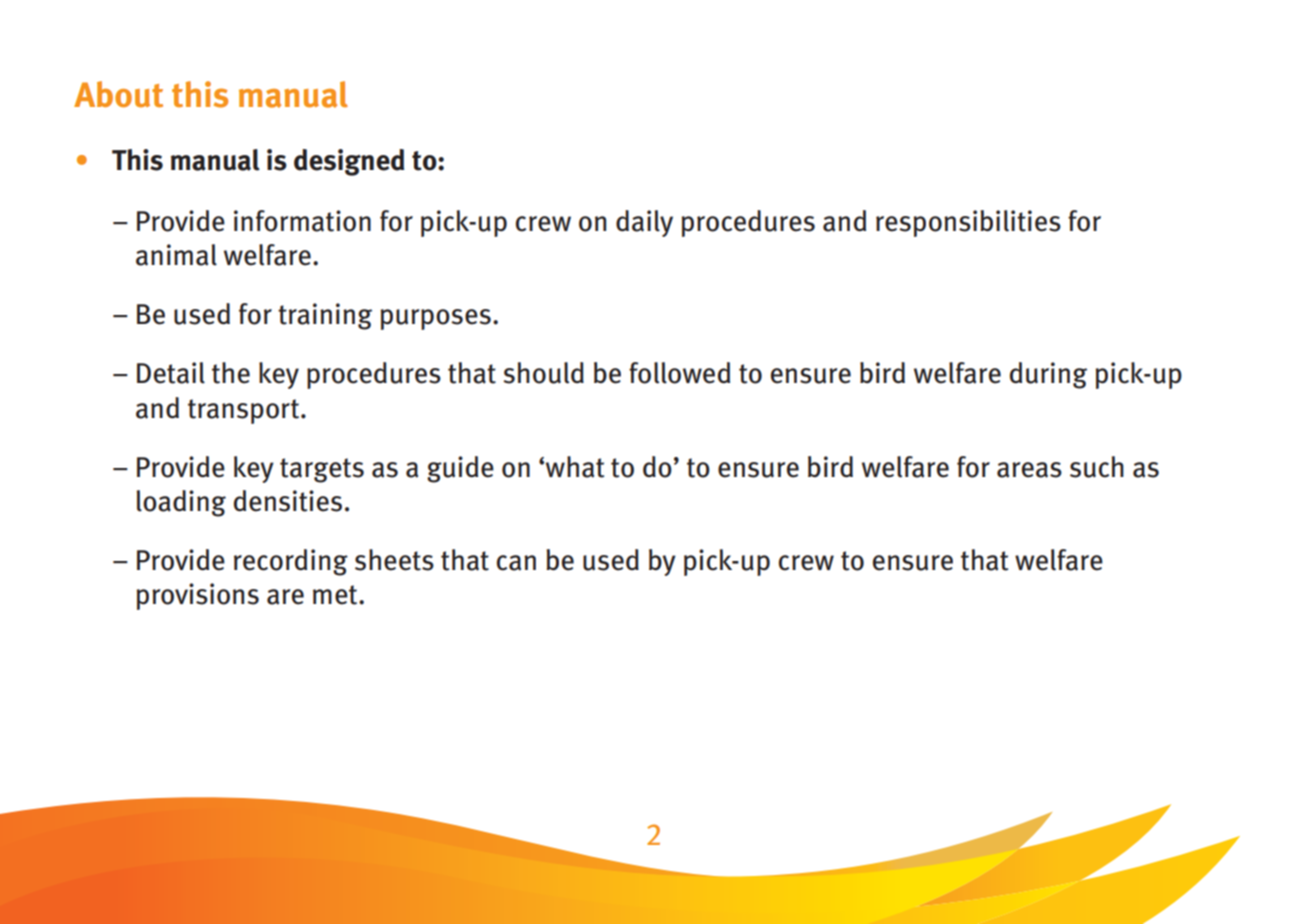 This screenshot has height=924, width=1308. What do you see at coordinates (243, 411) in the screenshot?
I see `transport` at bounding box center [243, 411].
